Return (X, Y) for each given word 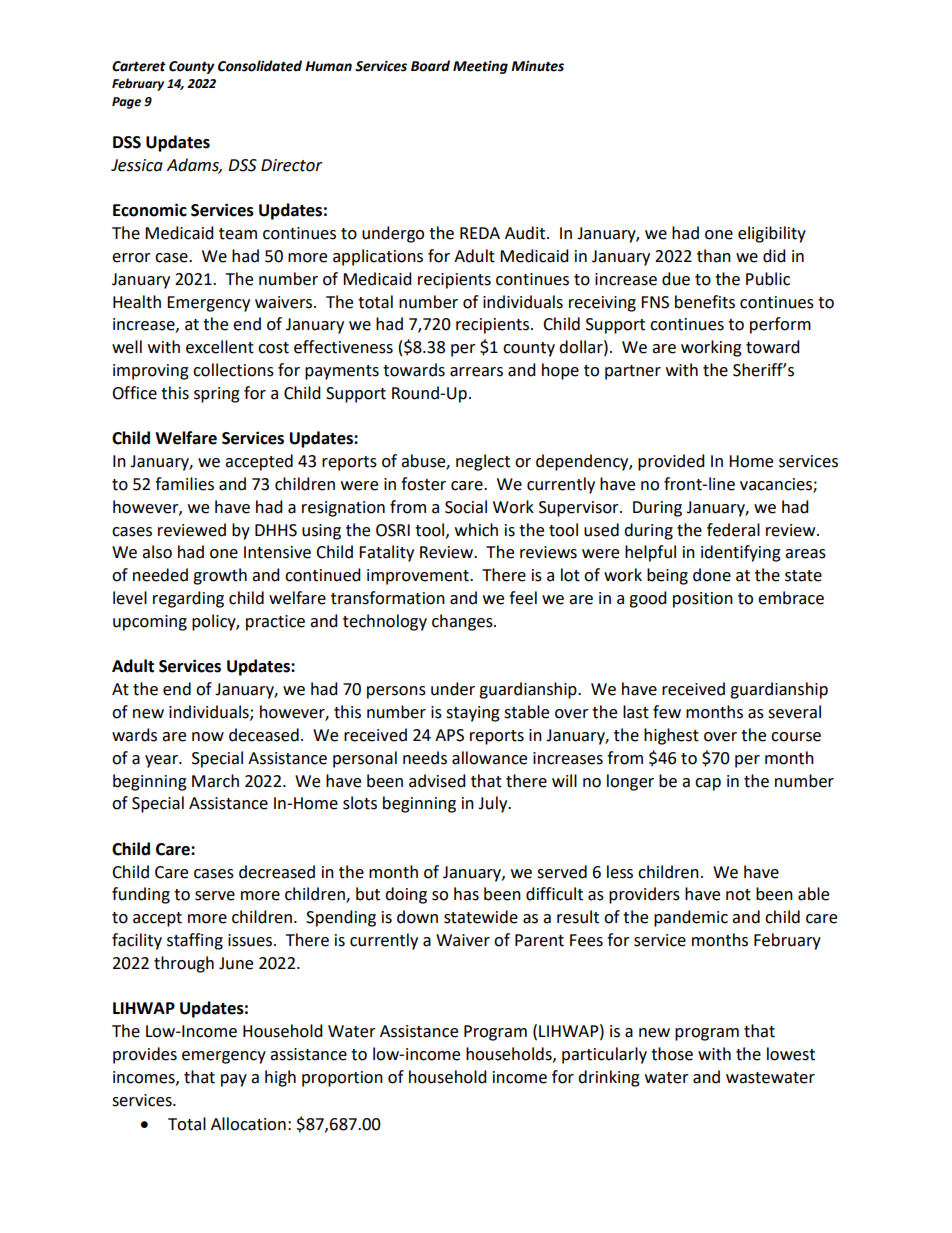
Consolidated (260, 66)
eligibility (772, 234)
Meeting (480, 67)
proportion (342, 1079)
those (672, 1054)
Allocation (248, 1124)
